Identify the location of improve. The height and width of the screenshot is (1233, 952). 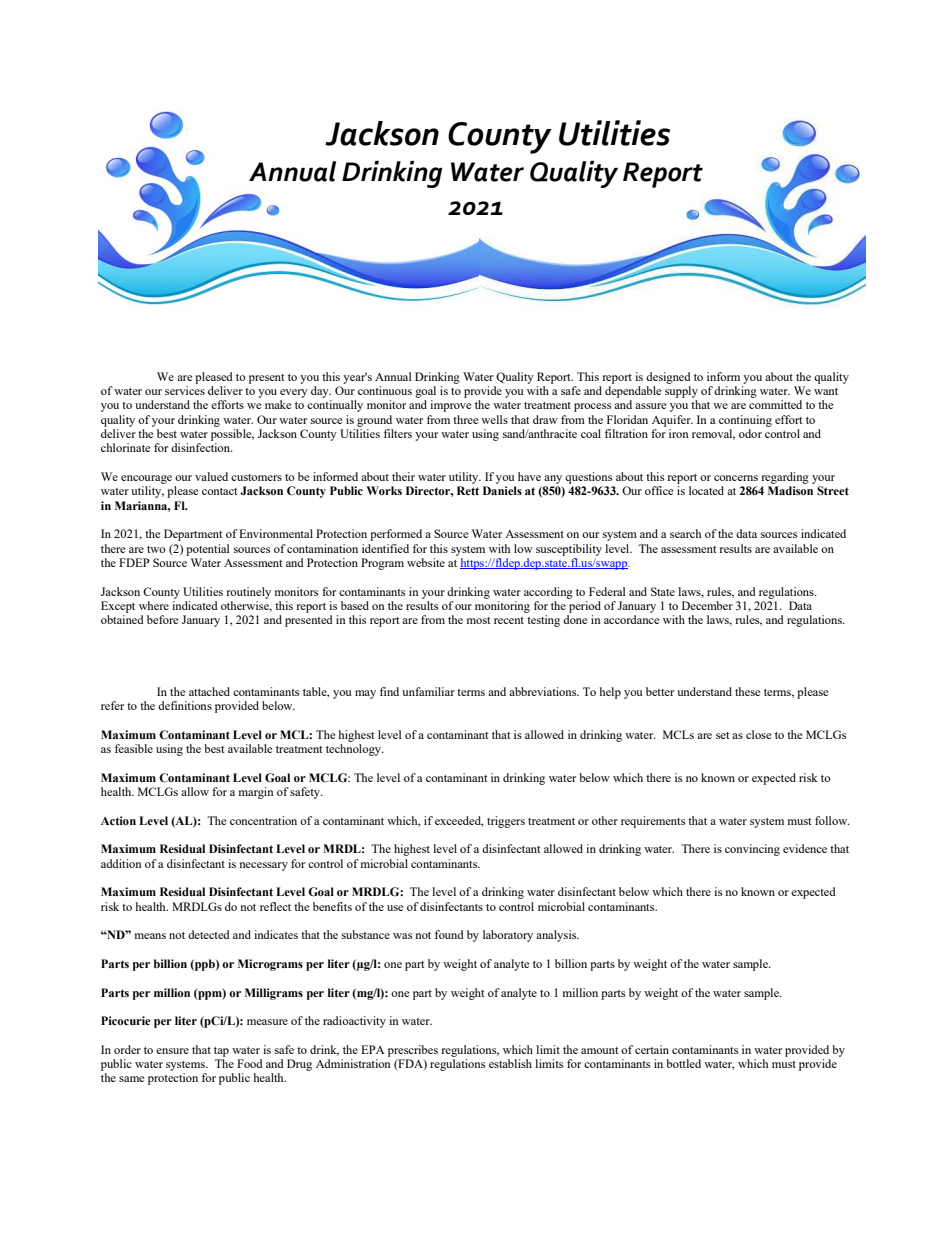
(450, 406).
